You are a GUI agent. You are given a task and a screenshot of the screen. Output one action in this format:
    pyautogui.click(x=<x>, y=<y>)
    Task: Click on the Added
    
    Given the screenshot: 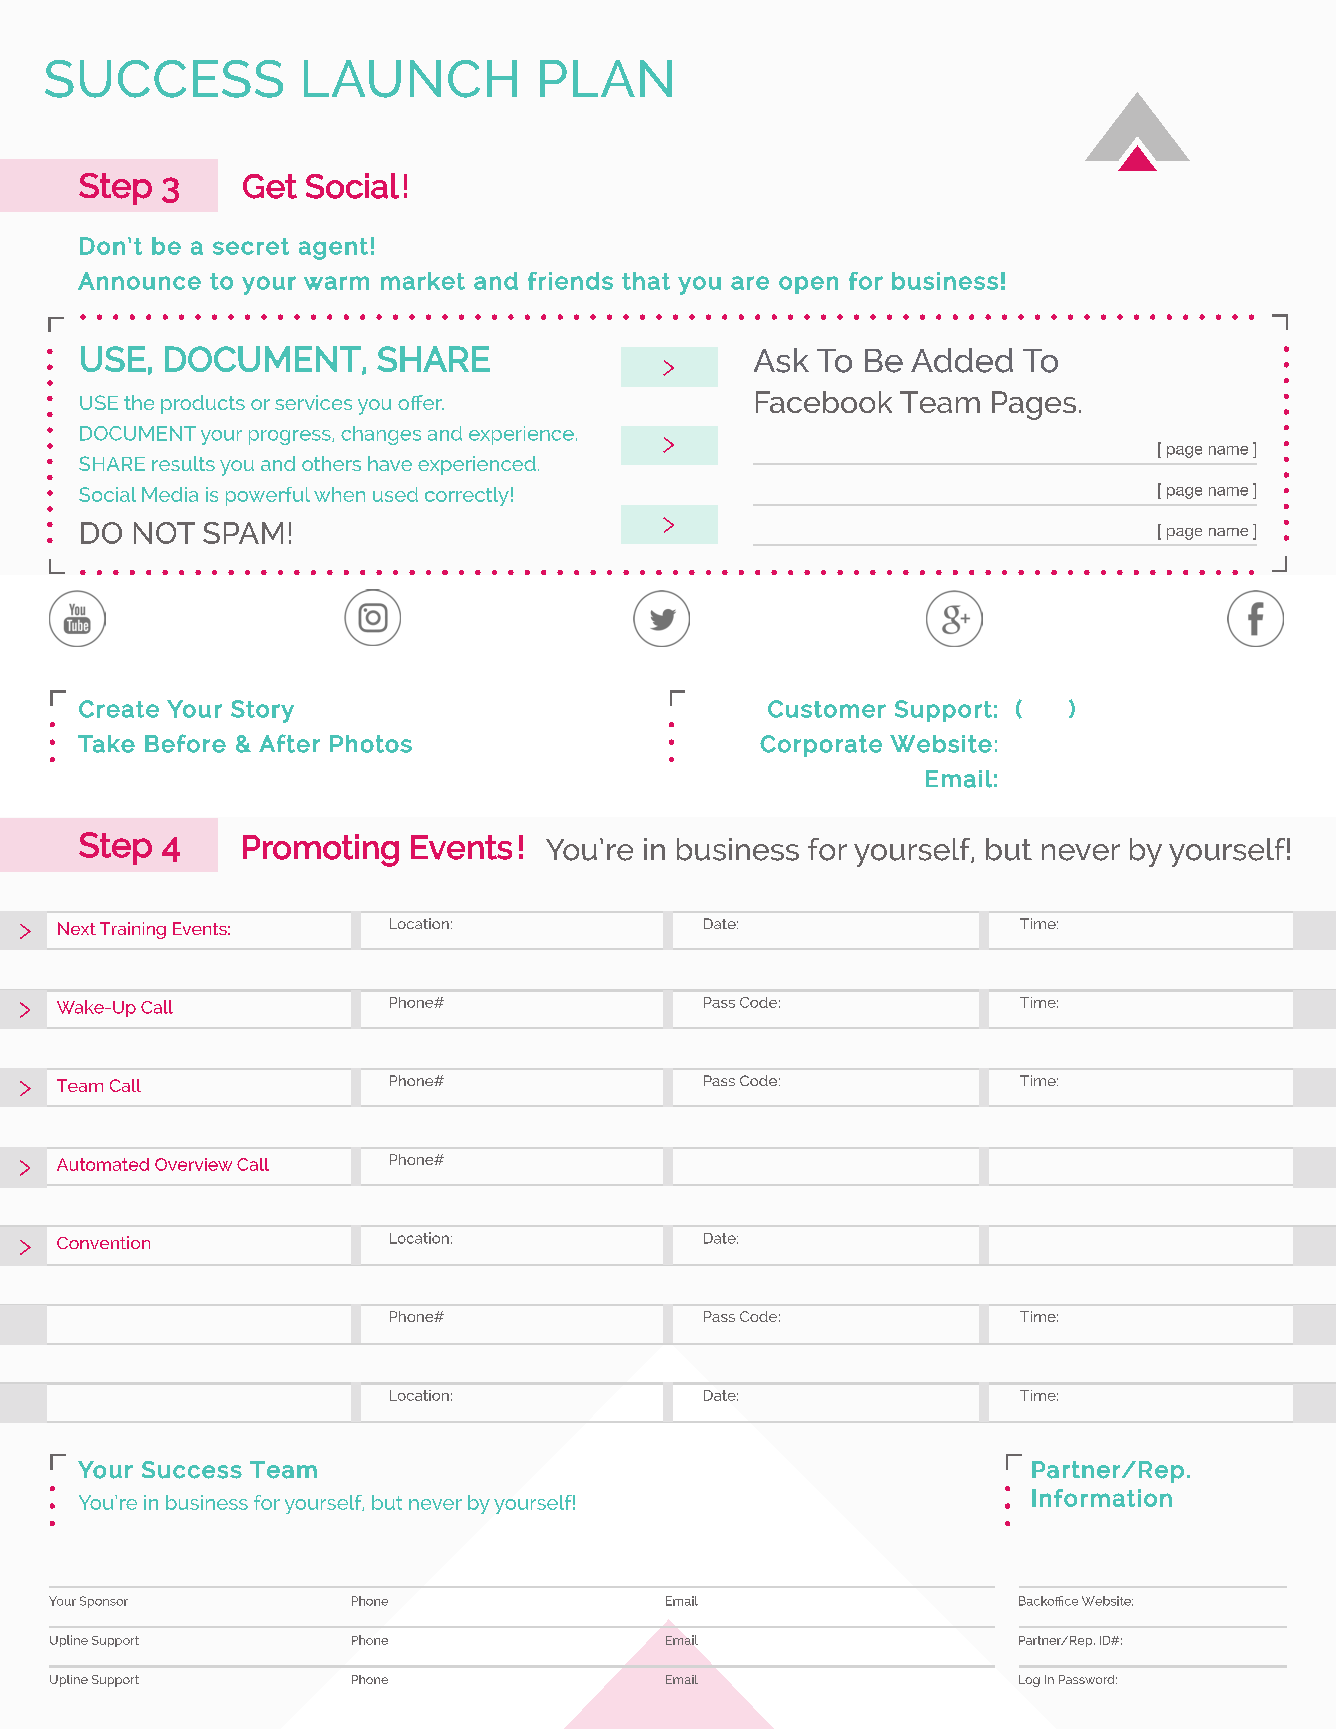 What is the action you would take?
    pyautogui.click(x=962, y=360)
